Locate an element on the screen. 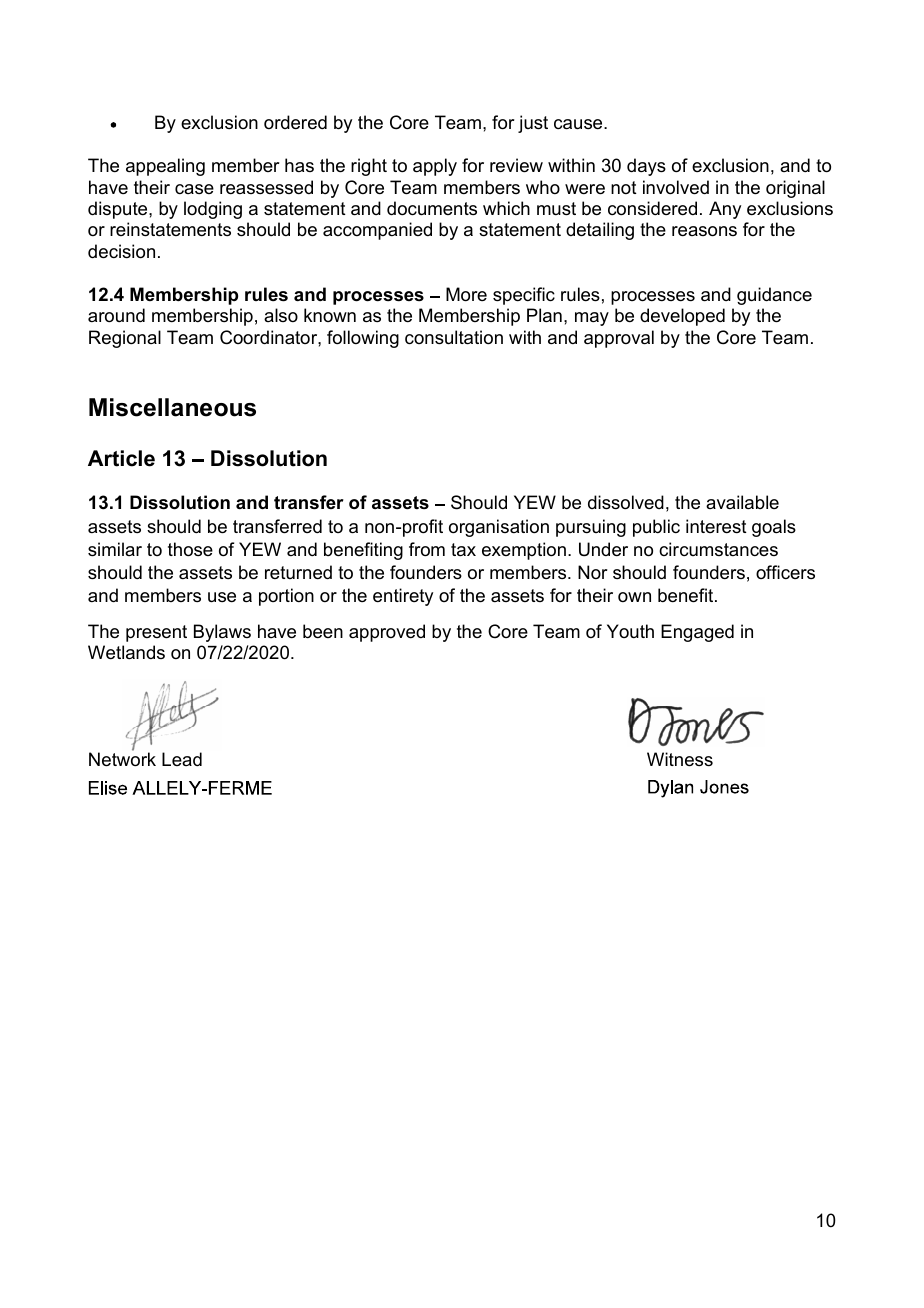 The height and width of the screenshot is (1308, 924). organisation is located at coordinates (499, 528).
